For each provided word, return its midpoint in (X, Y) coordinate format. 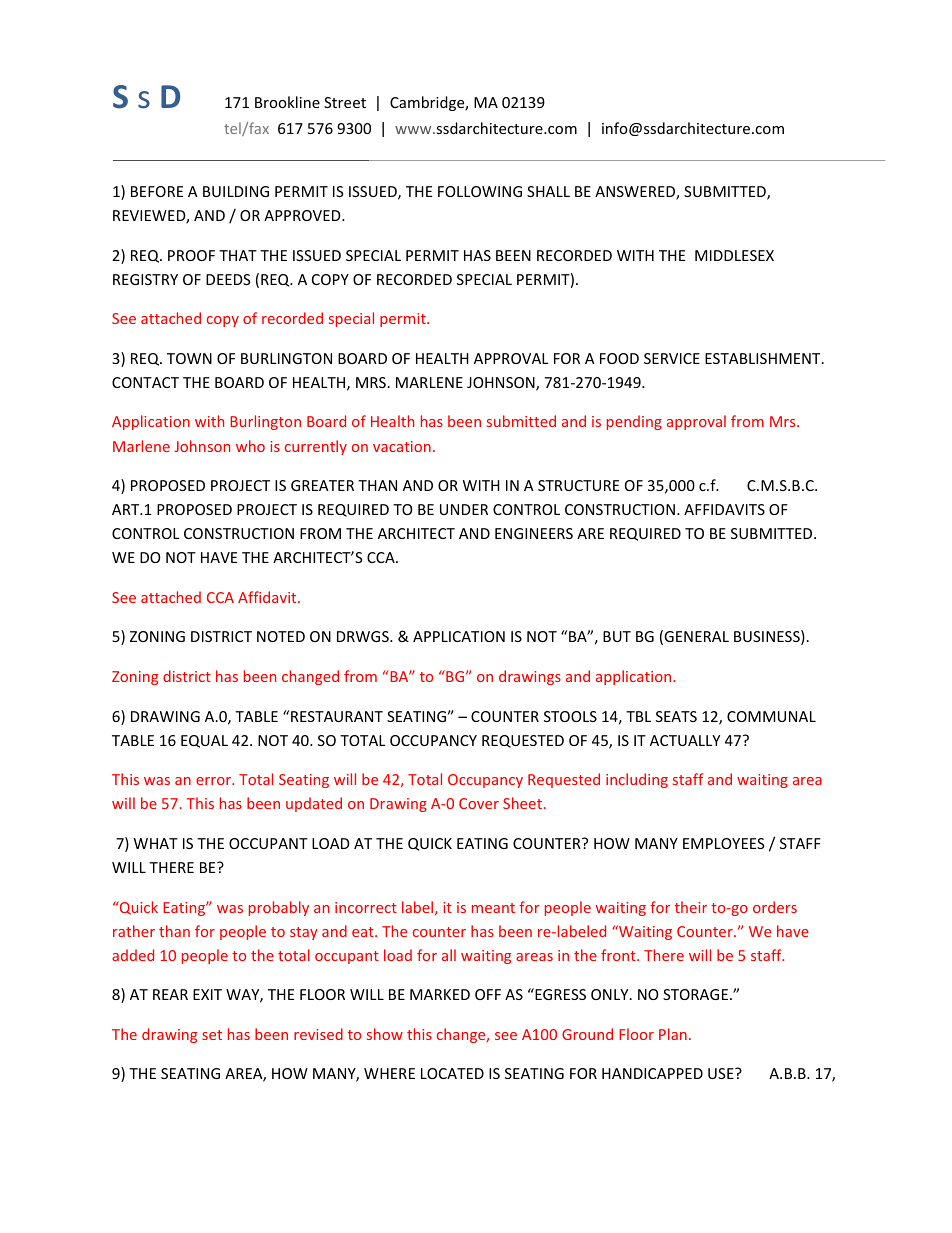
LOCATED (452, 1073)
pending (634, 422)
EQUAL (204, 741)
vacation (402, 446)
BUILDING (236, 191)
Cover (479, 803)
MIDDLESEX (734, 255)
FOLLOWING (480, 191)
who (250, 446)
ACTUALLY (685, 740)
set (212, 1035)
